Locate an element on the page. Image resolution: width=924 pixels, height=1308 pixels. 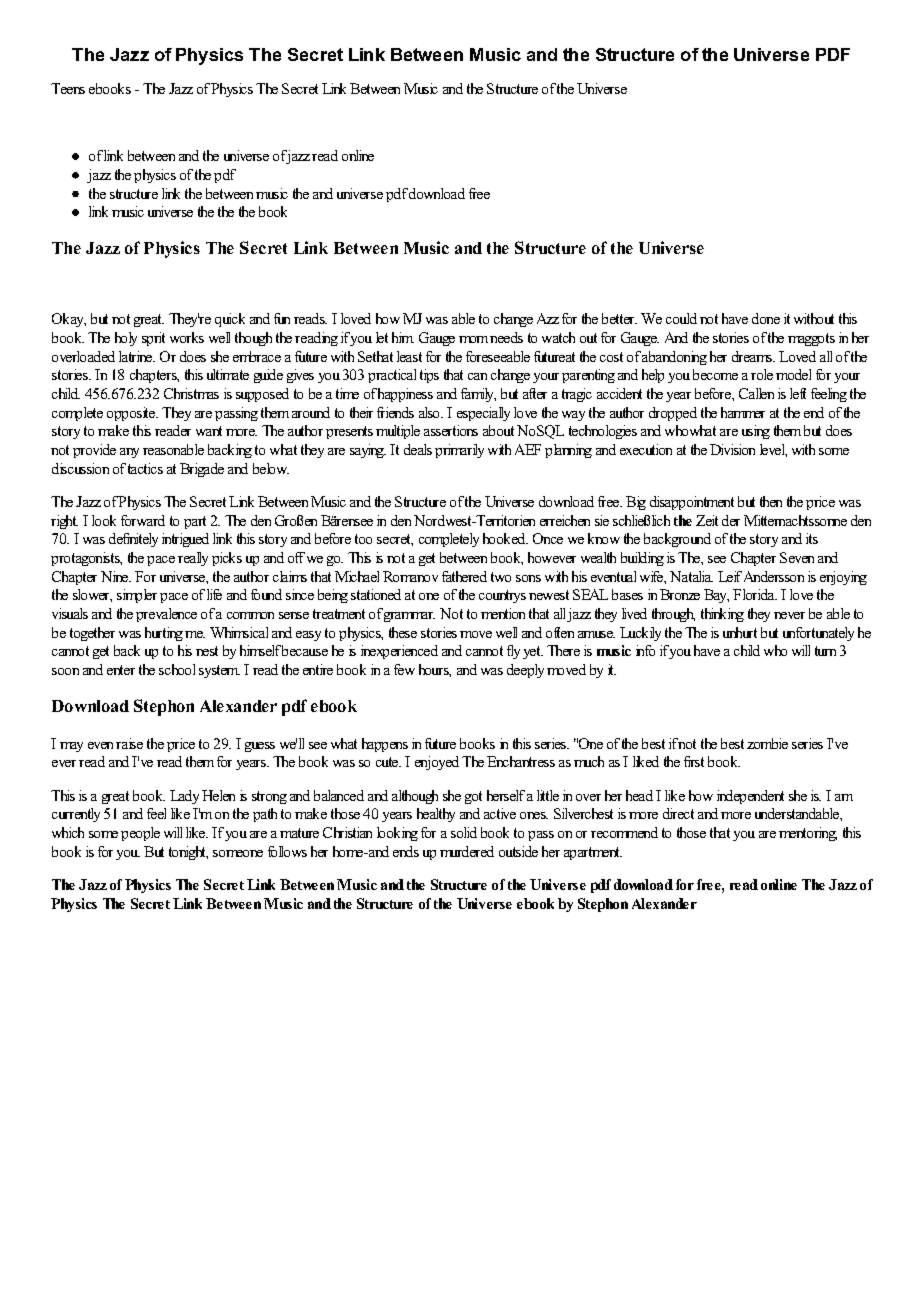
unhurt is located at coordinates (740, 632).
